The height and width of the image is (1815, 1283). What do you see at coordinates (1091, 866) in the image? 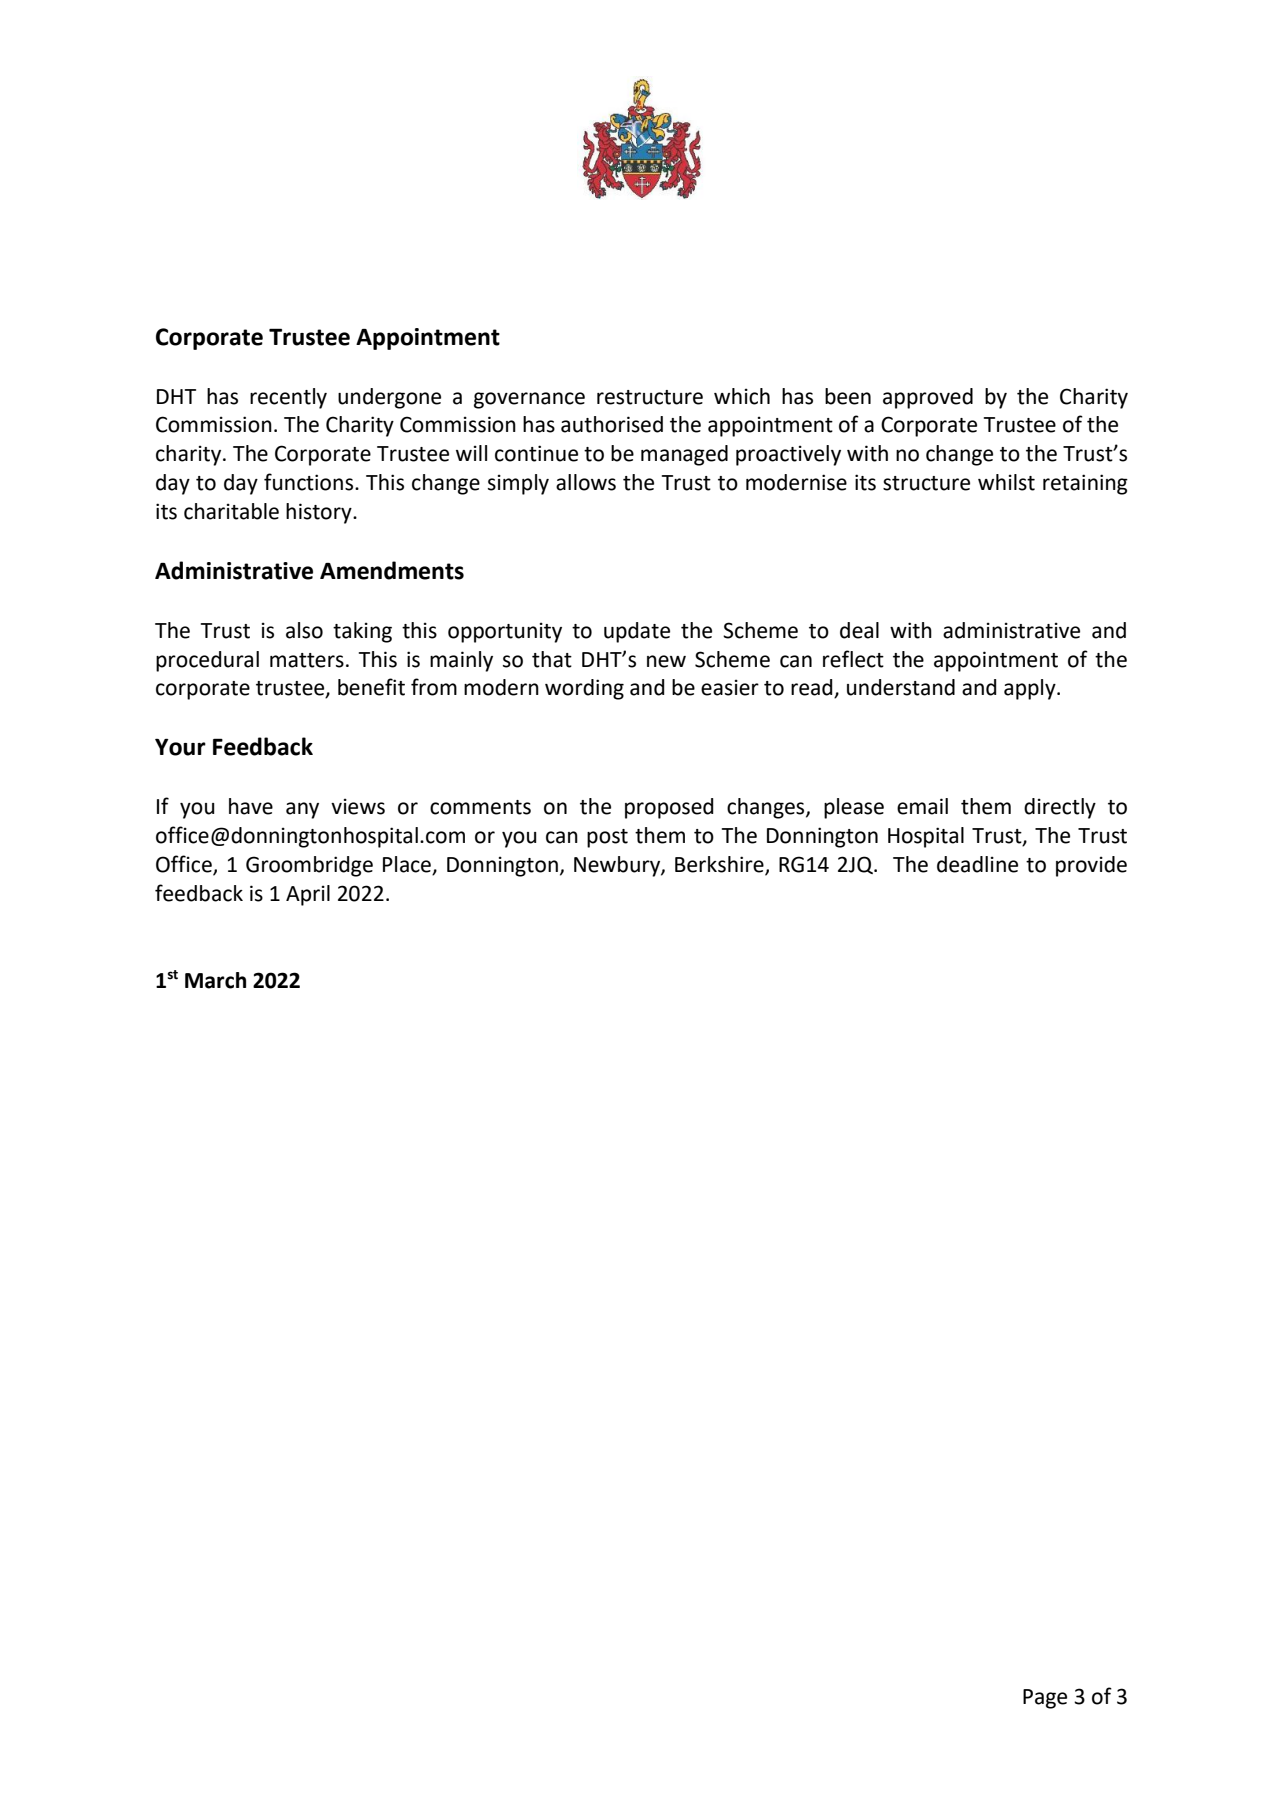
I see `provide` at bounding box center [1091, 866].
